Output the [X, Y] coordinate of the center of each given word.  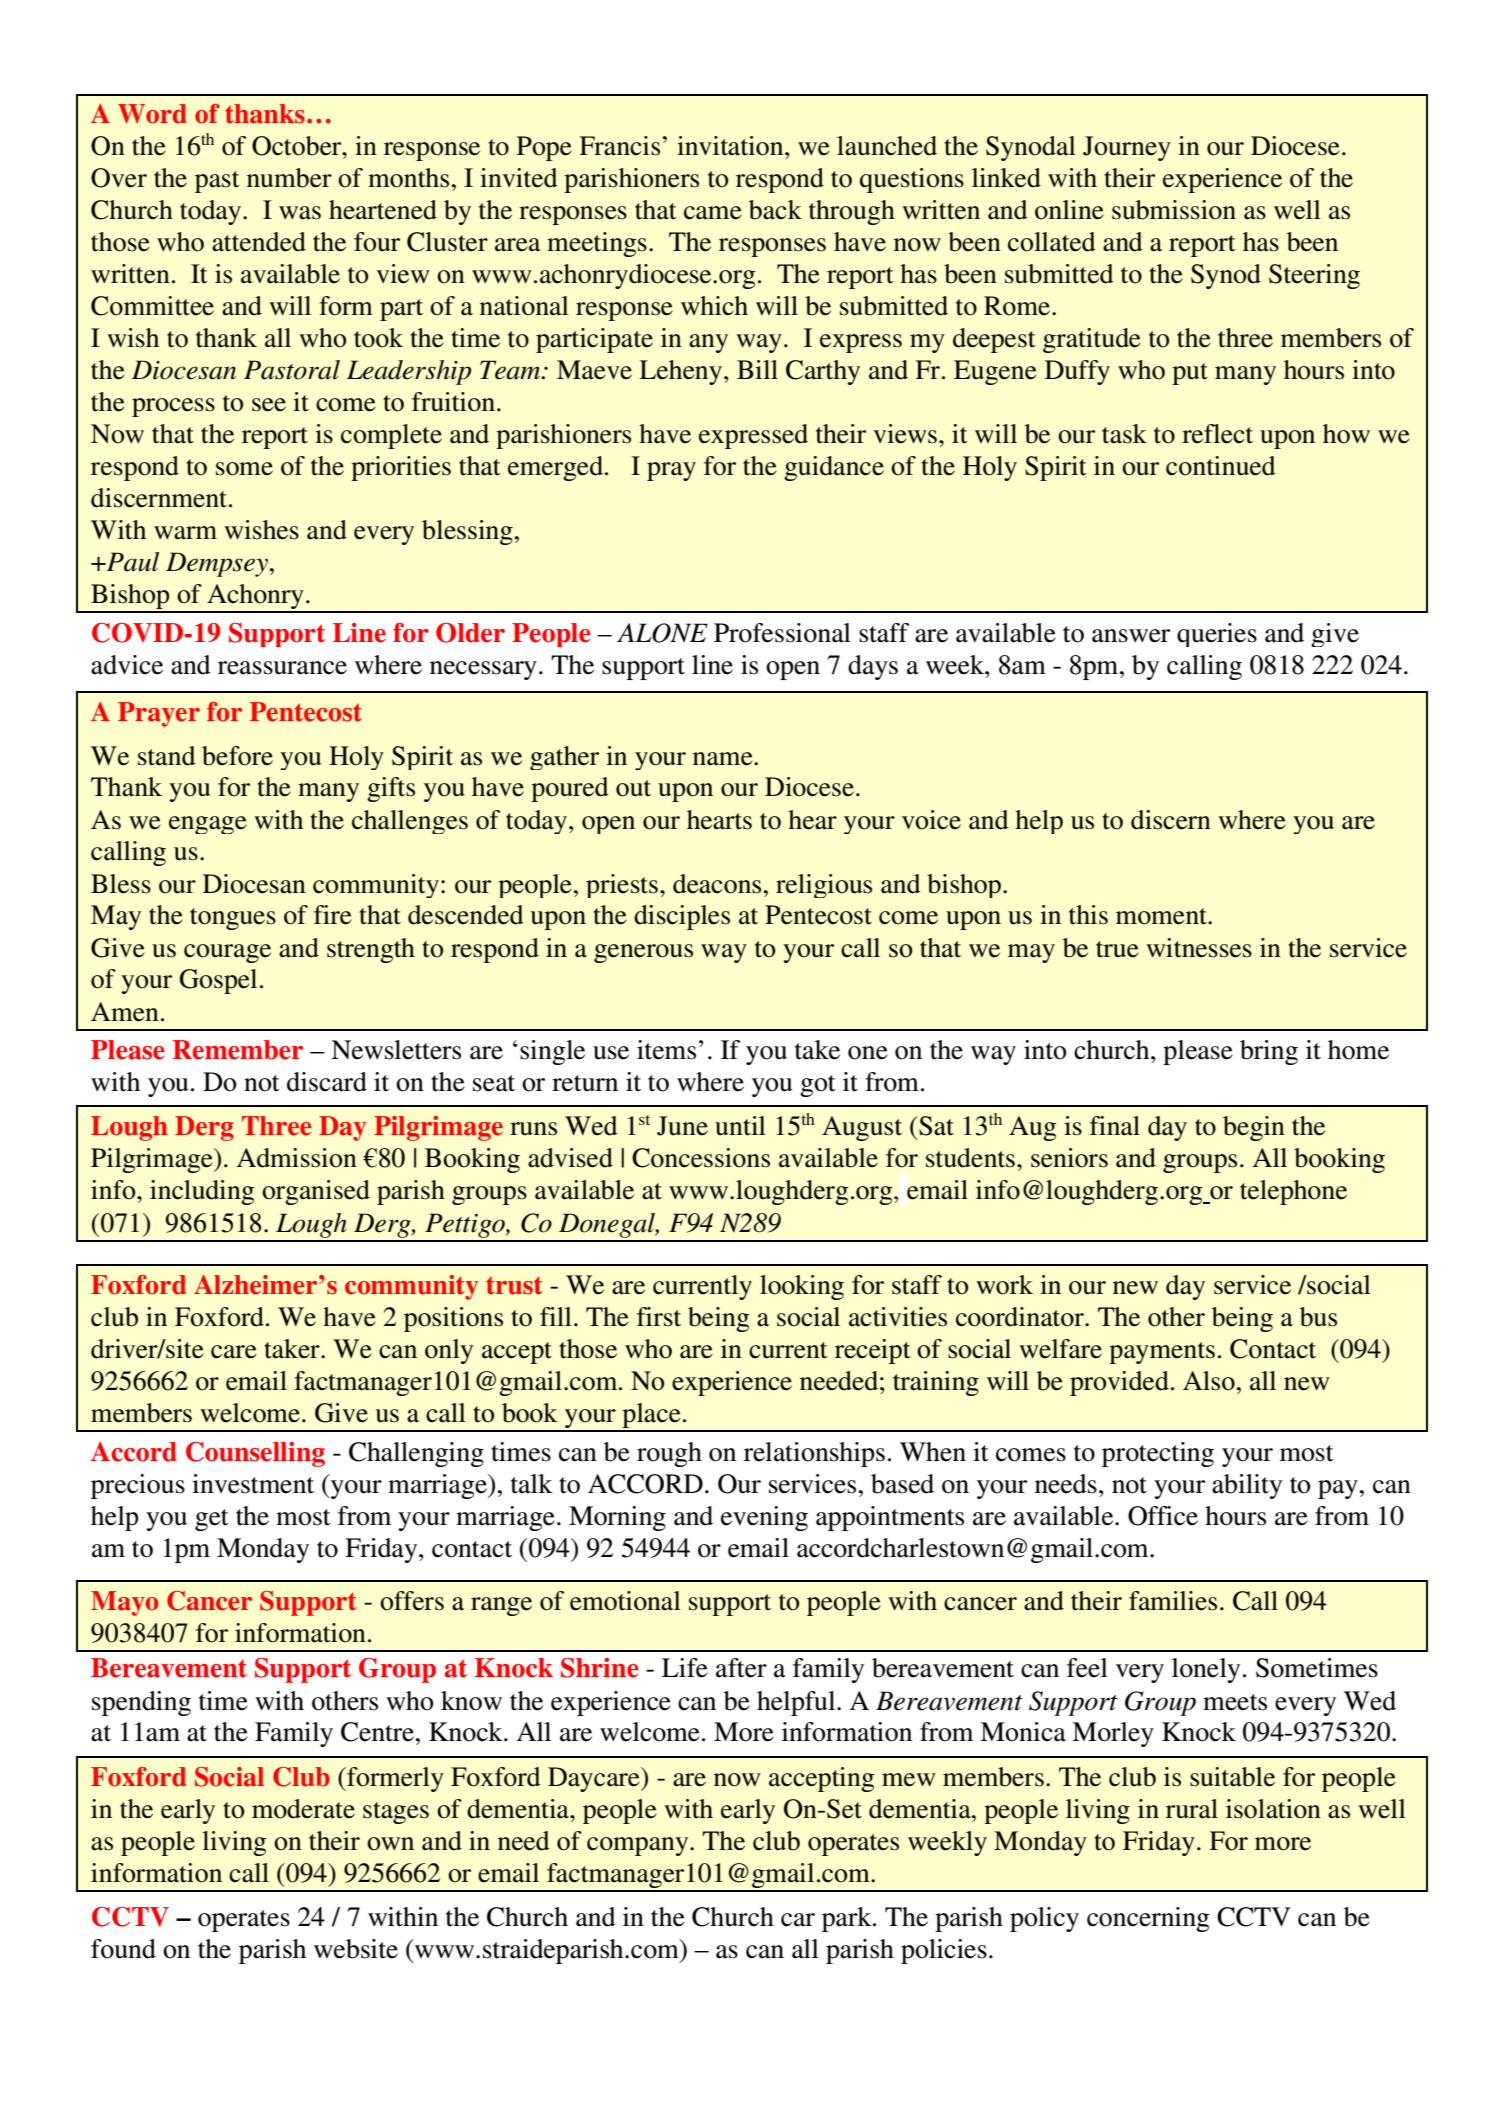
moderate [303, 1809]
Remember [238, 1050]
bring [1269, 1052]
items [666, 1050]
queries [1217, 635]
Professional [782, 633]
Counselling [255, 1454]
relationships [814, 1454]
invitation [731, 146]
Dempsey [217, 564]
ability [1247, 1486]
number [289, 178]
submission [1174, 210]
